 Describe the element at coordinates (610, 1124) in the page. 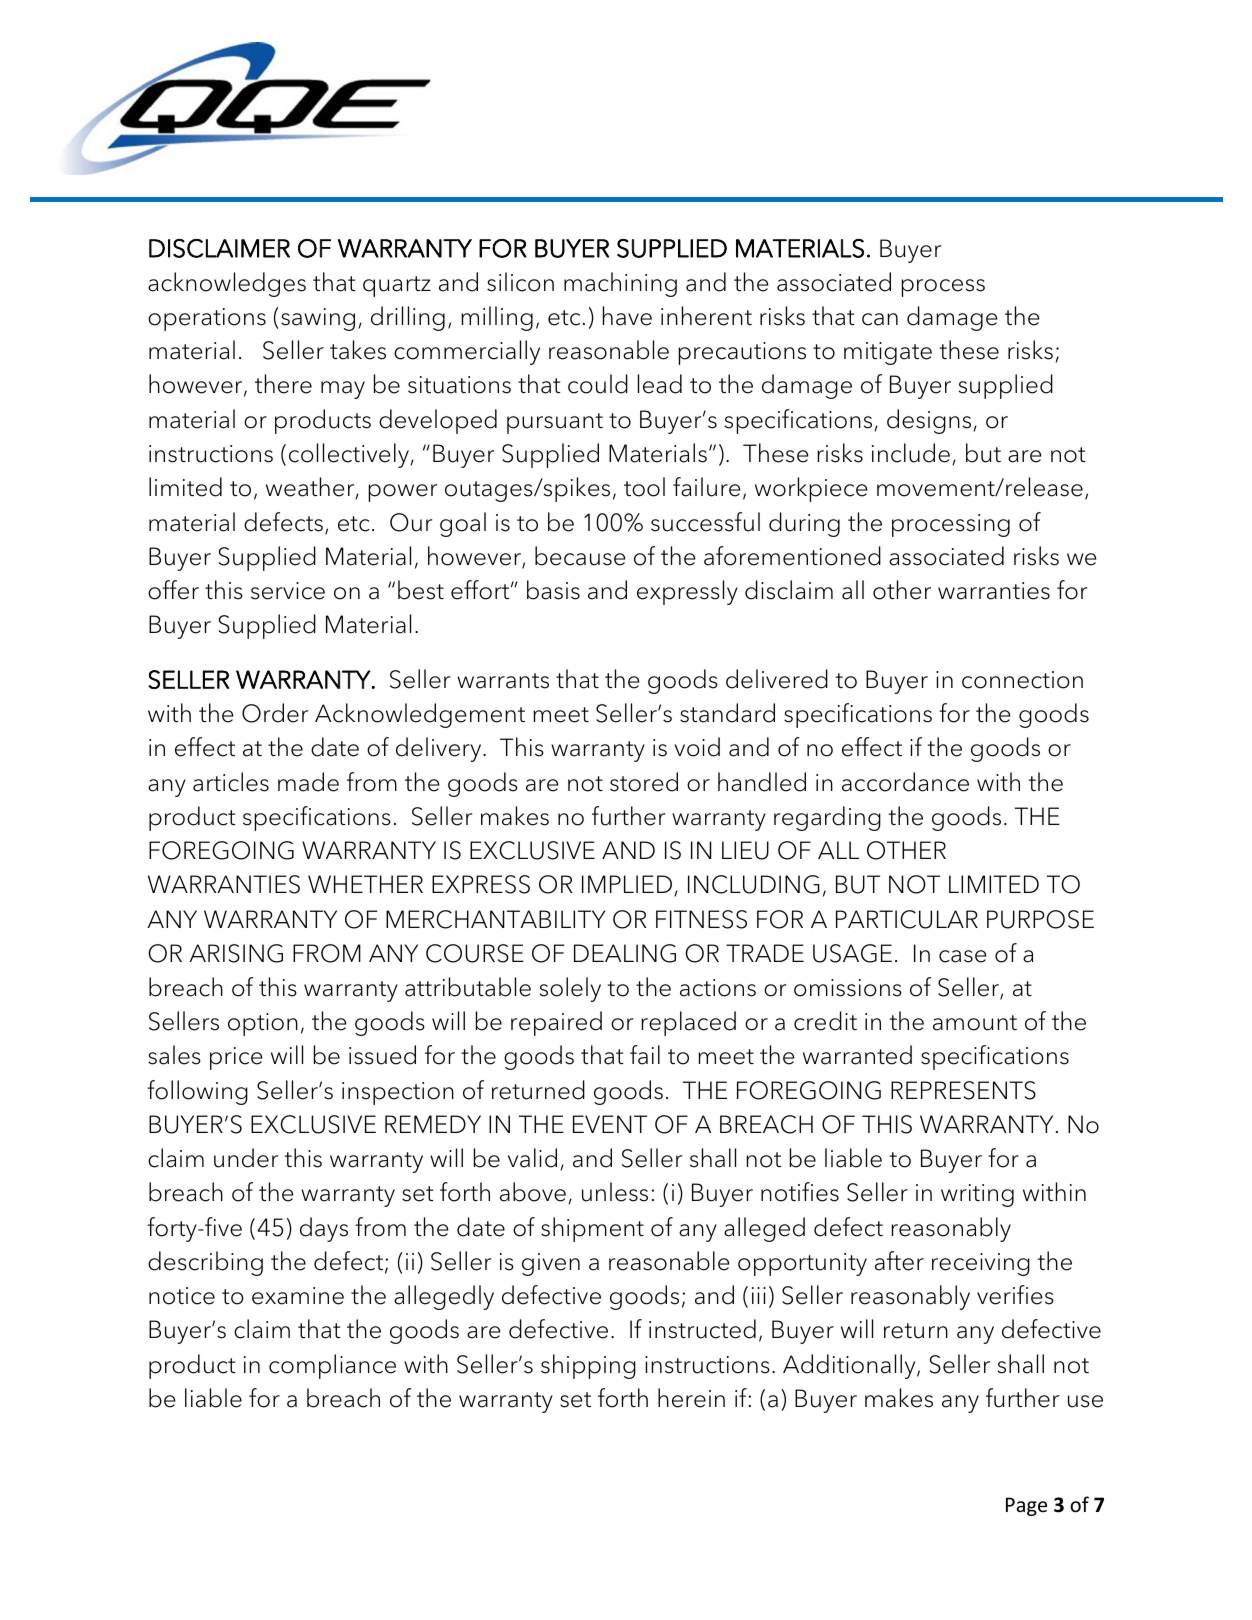

I see `EVENT` at that location.
